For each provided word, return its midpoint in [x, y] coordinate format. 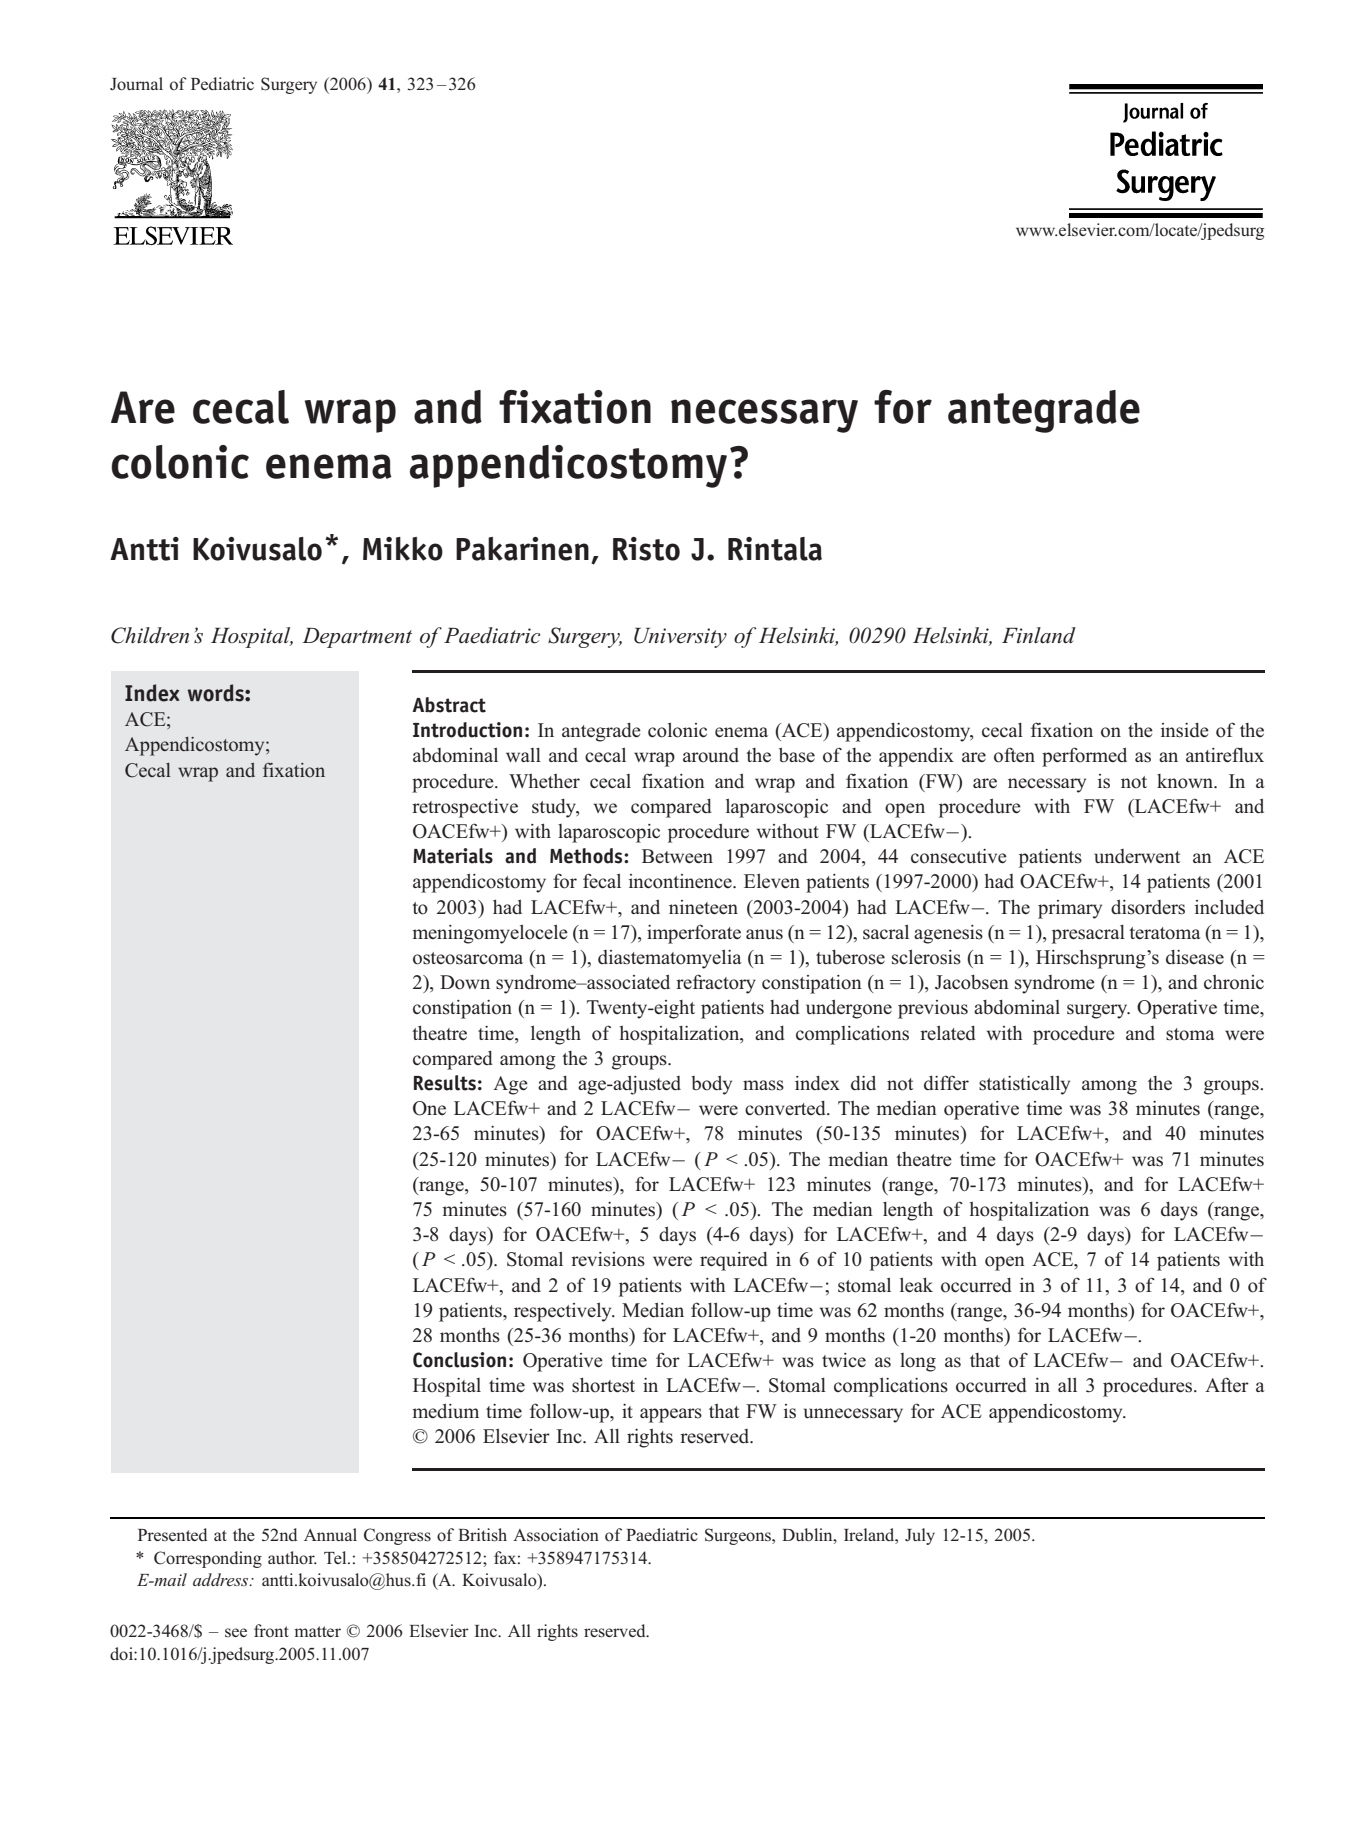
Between [677, 856]
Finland [1039, 635]
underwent [1137, 856]
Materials [453, 856]
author [292, 1558]
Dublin [808, 1534]
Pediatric [222, 83]
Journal [136, 84]
